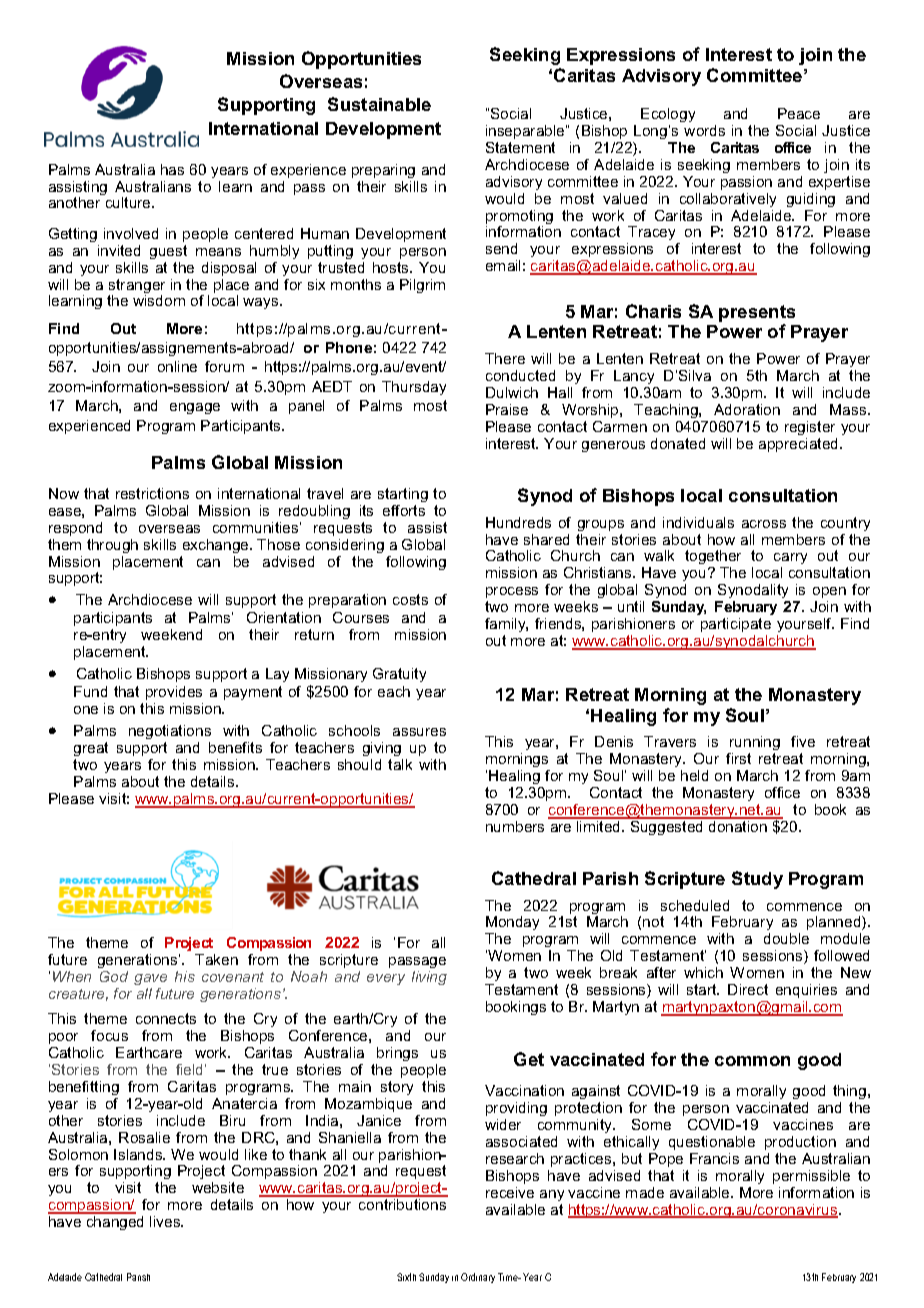 The image size is (924, 1308). What do you see at coordinates (112, 546) in the screenshot?
I see `through` at bounding box center [112, 546].
